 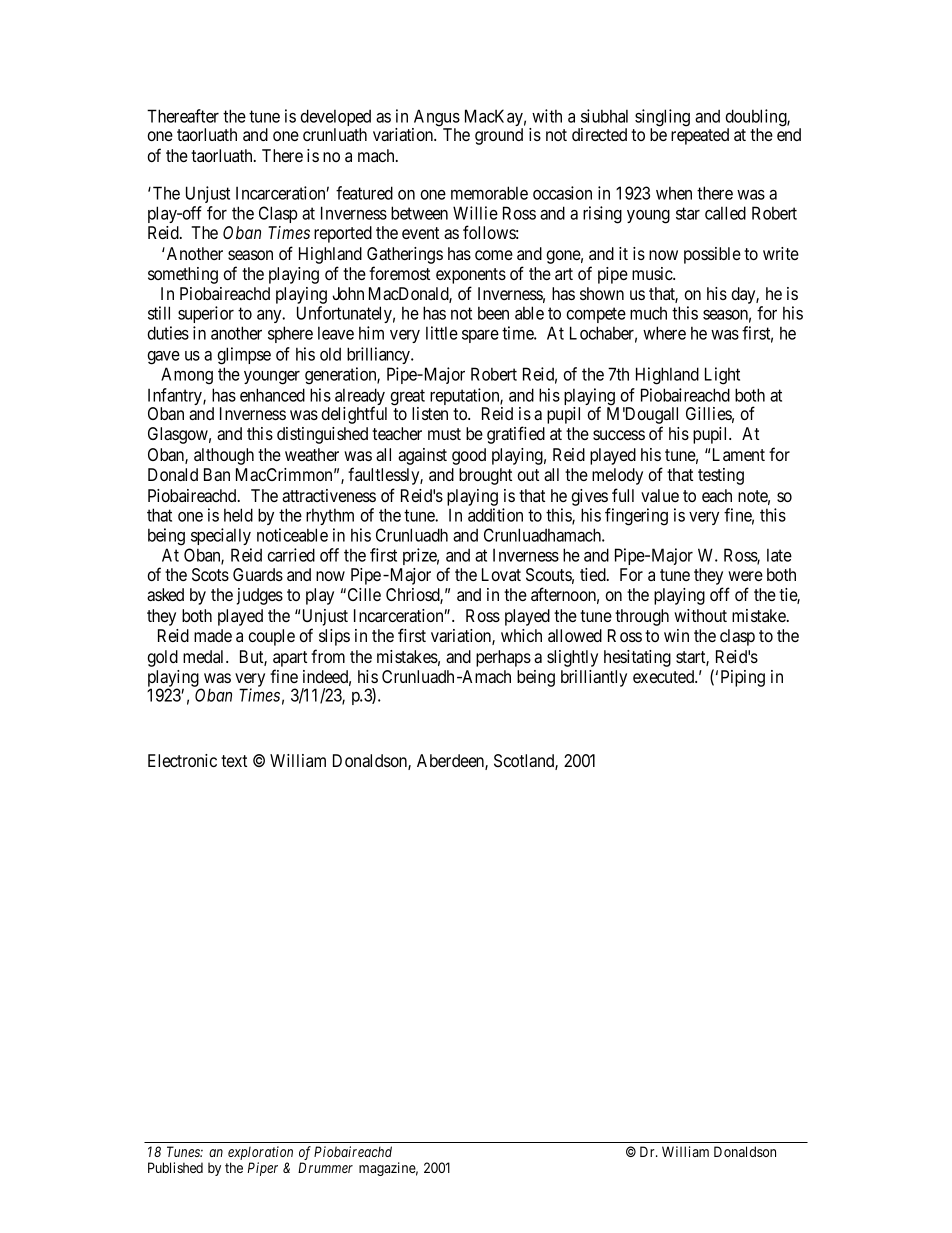 What do you see at coordinates (480, 336) in the document?
I see `spare` at bounding box center [480, 336].
